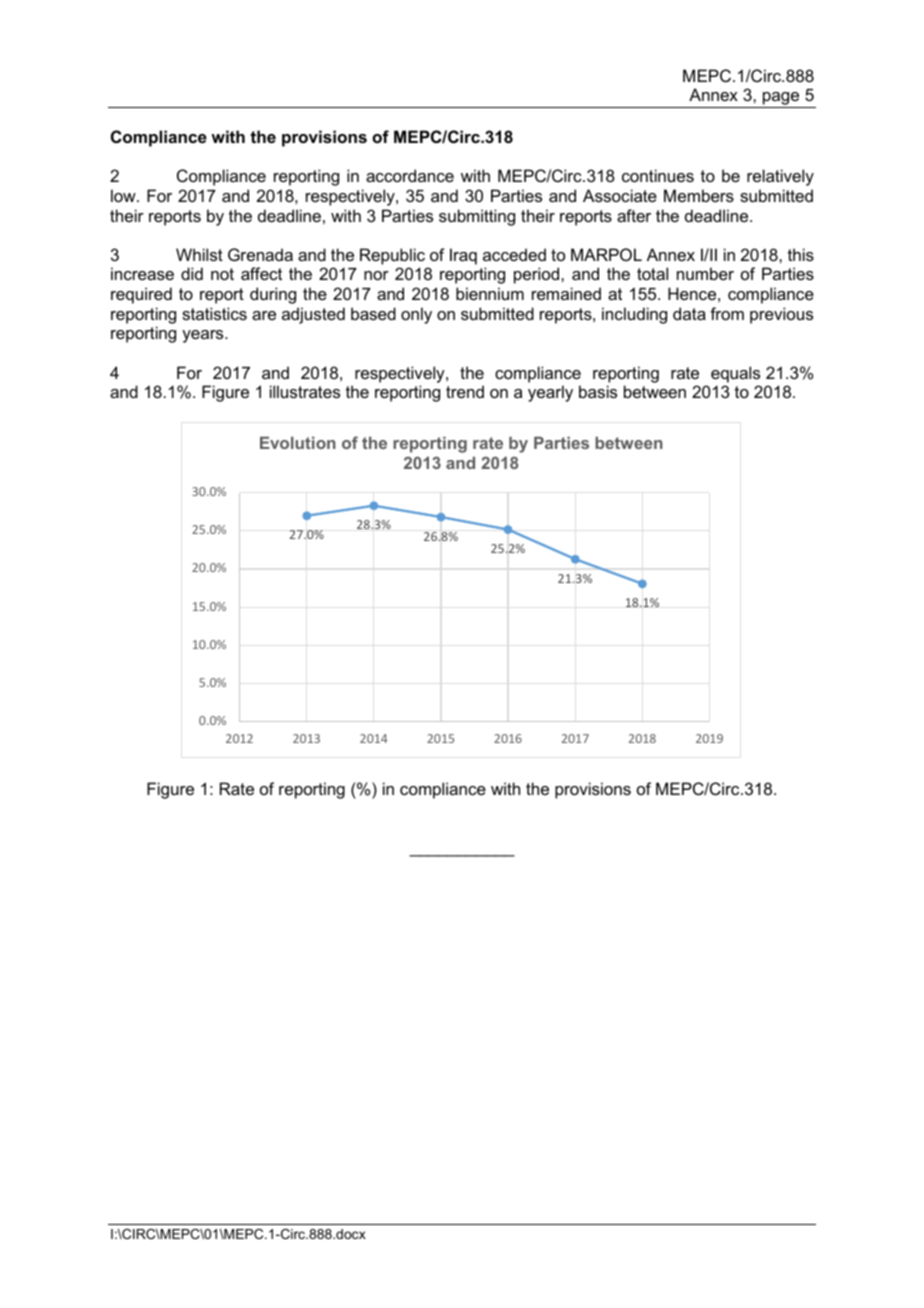 The height and width of the screenshot is (1308, 924). Describe the element at coordinates (705, 273) in the screenshot. I see `number` at that location.
